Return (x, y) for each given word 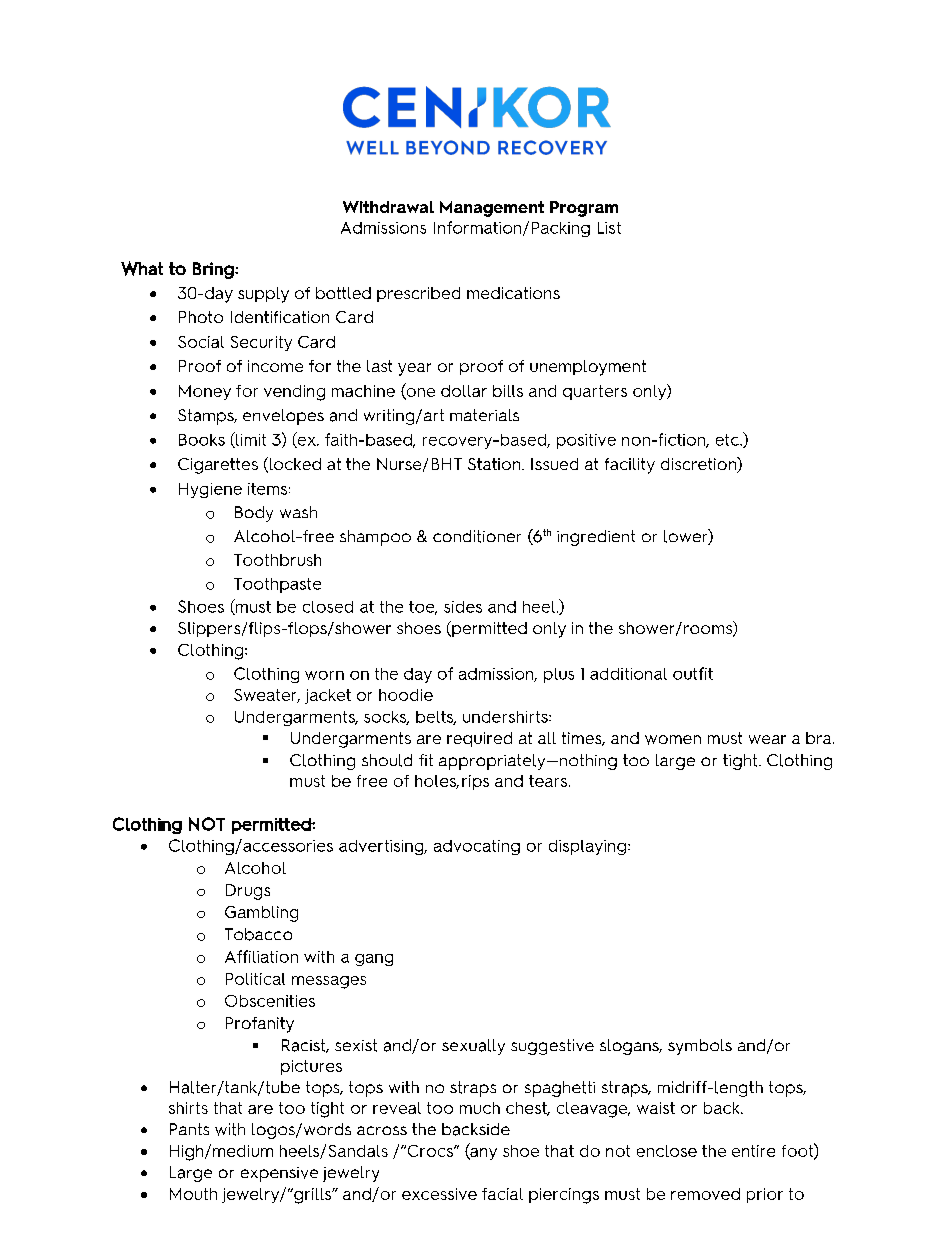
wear (767, 739)
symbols (700, 1047)
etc (728, 440)
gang (374, 960)
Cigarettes (218, 466)
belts (436, 718)
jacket (328, 696)
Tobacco (258, 934)
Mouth (193, 1194)
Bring (214, 270)
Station (495, 464)
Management (492, 209)
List (609, 228)
